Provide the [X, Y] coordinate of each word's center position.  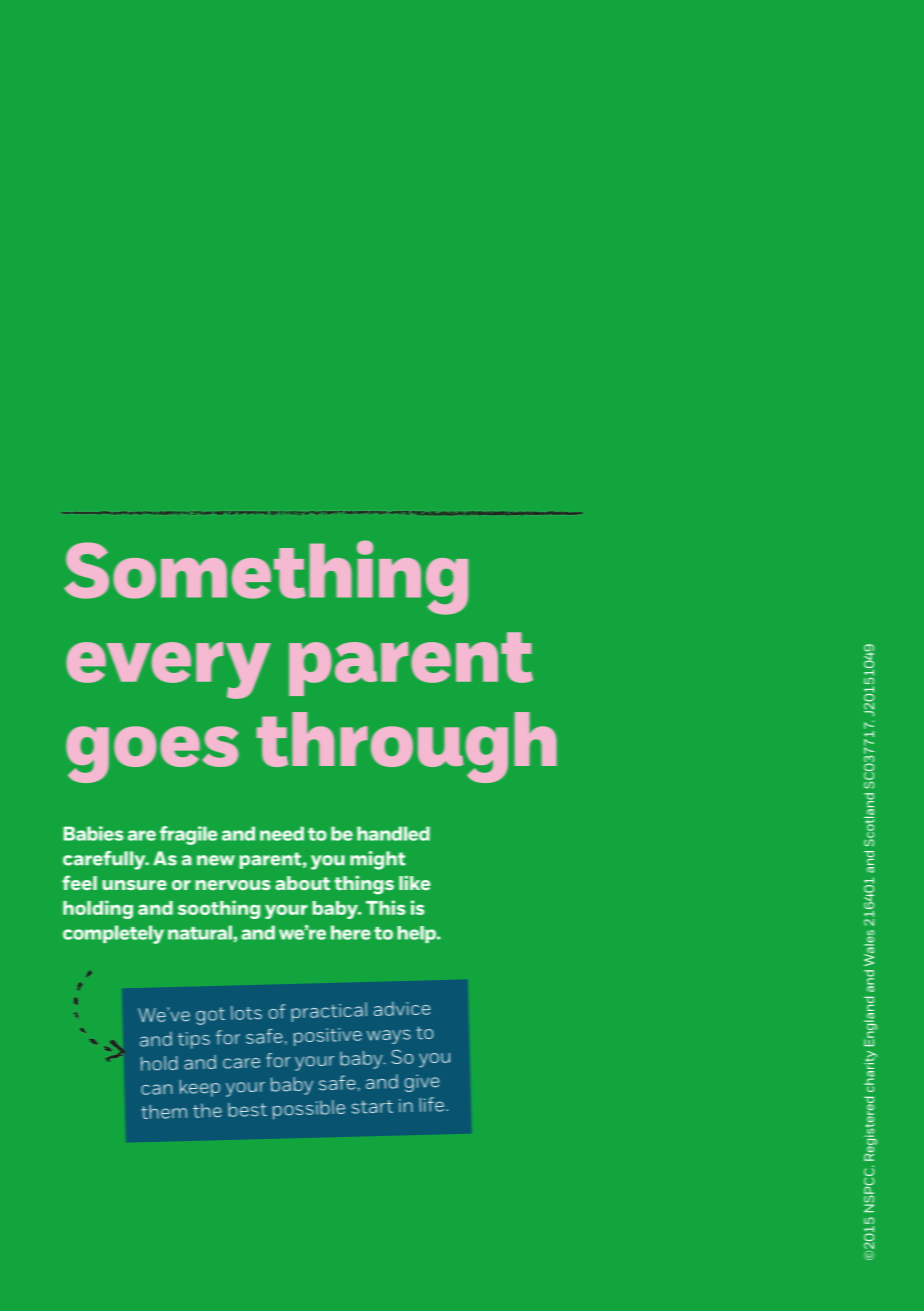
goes [152, 754]
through [406, 747]
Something [266, 577]
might [378, 860]
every [168, 670]
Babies [93, 833]
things [364, 885]
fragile [188, 835]
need [282, 833]
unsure [134, 885]
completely [113, 934]
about [302, 883]
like [414, 882]
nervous [232, 885]
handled [393, 833]
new [216, 860]
